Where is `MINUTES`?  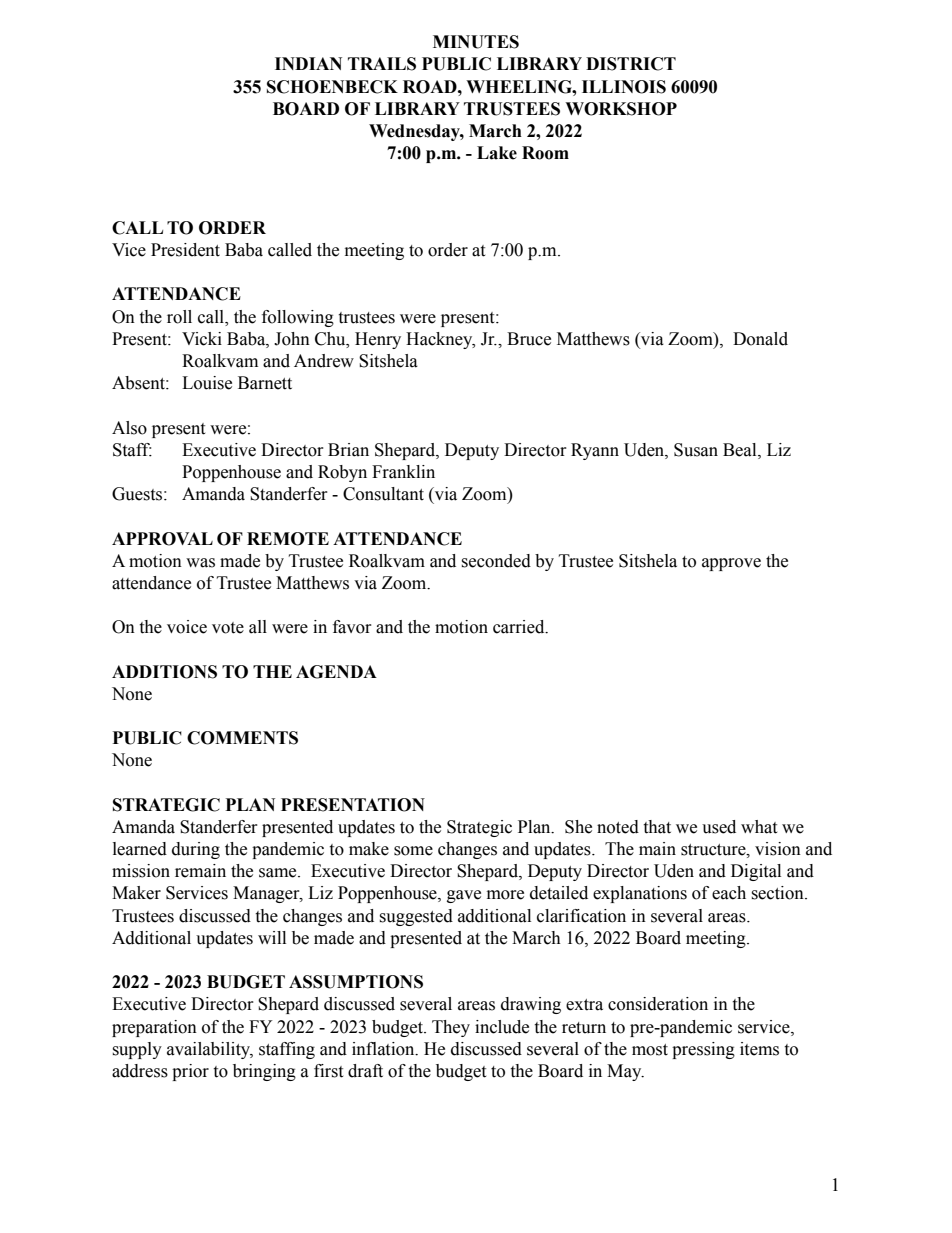
MINUTES is located at coordinates (476, 42).
